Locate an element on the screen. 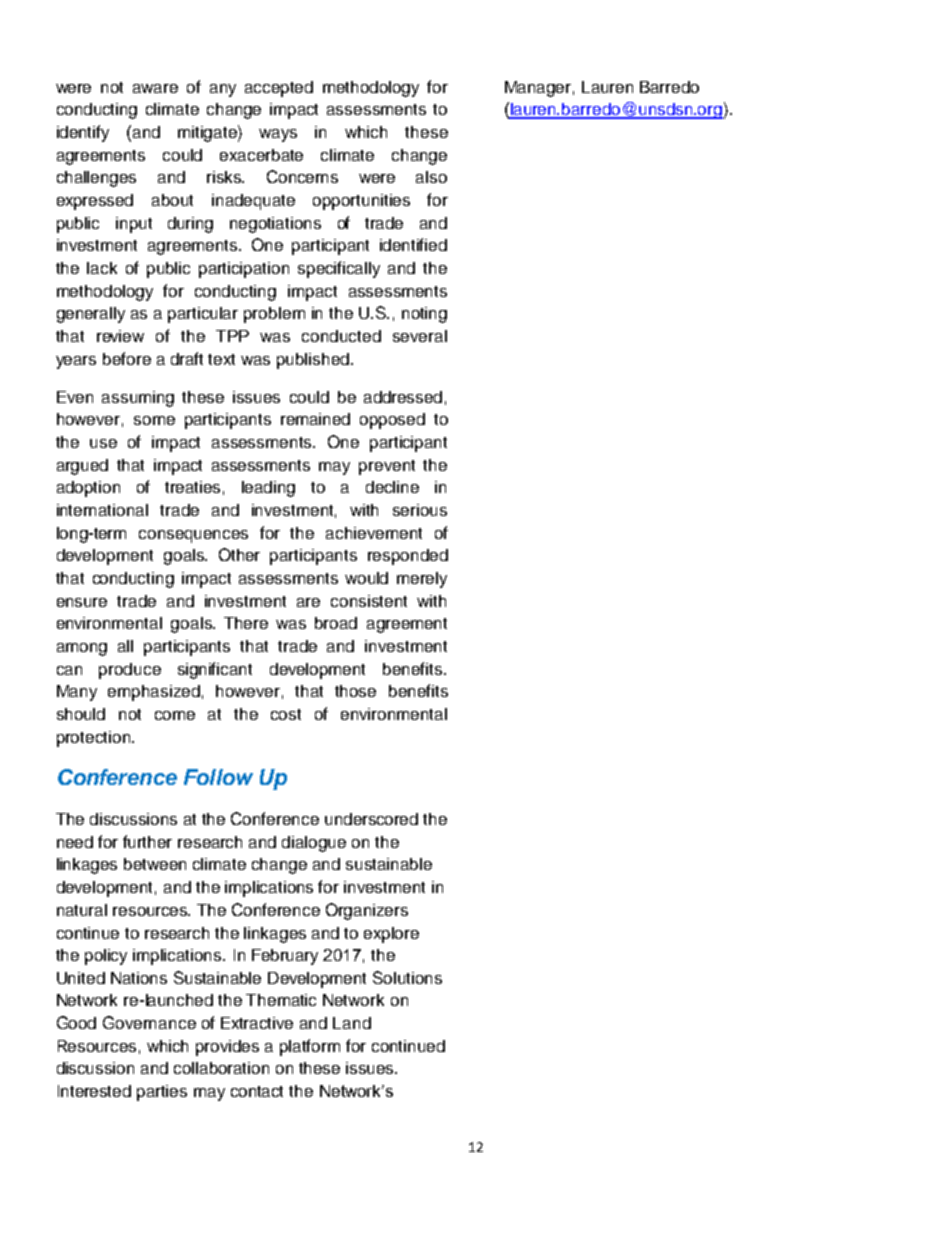 The image size is (952, 1233). leading is located at coordinates (268, 489).
